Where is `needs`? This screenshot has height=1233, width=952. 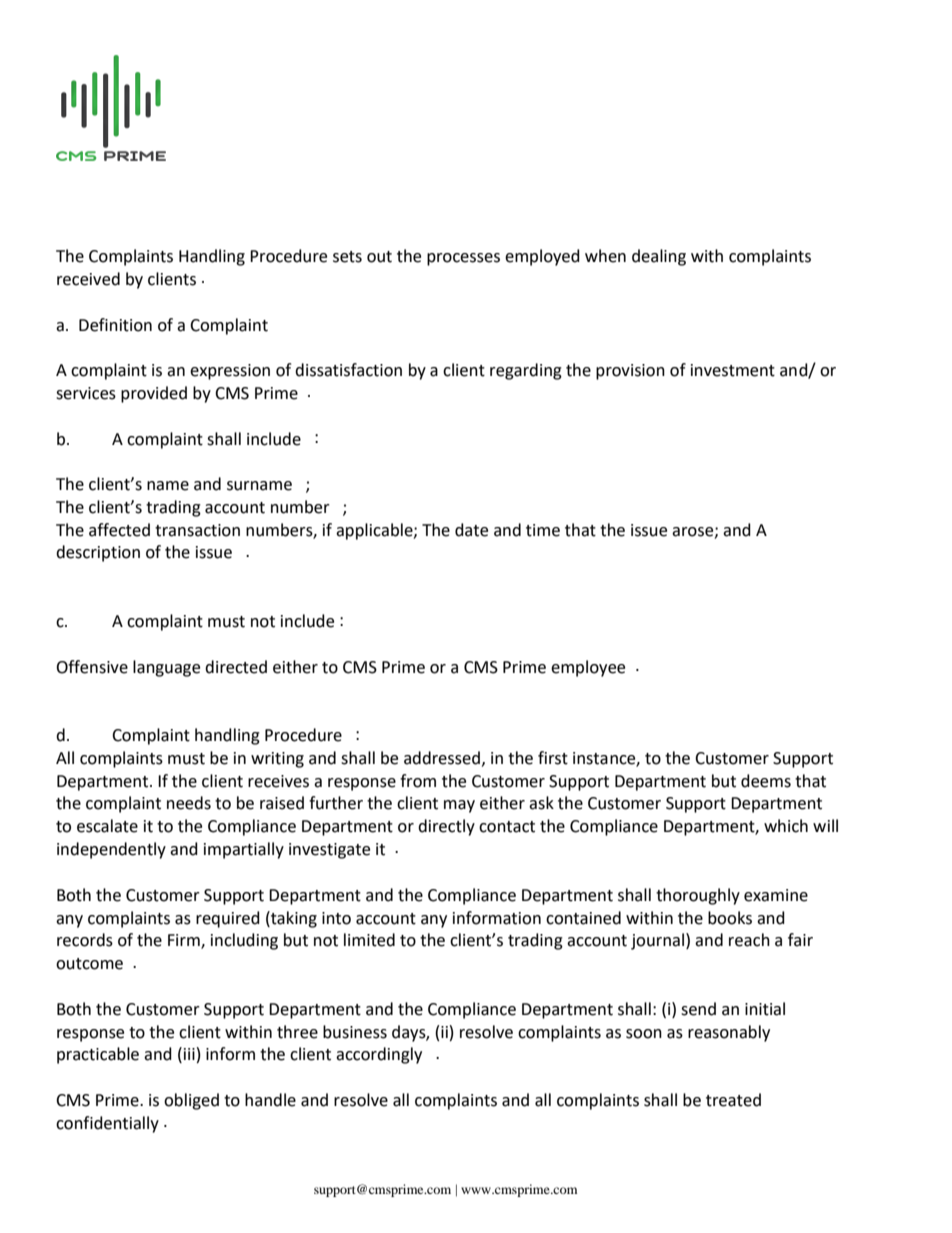 needs is located at coordinates (189, 803).
